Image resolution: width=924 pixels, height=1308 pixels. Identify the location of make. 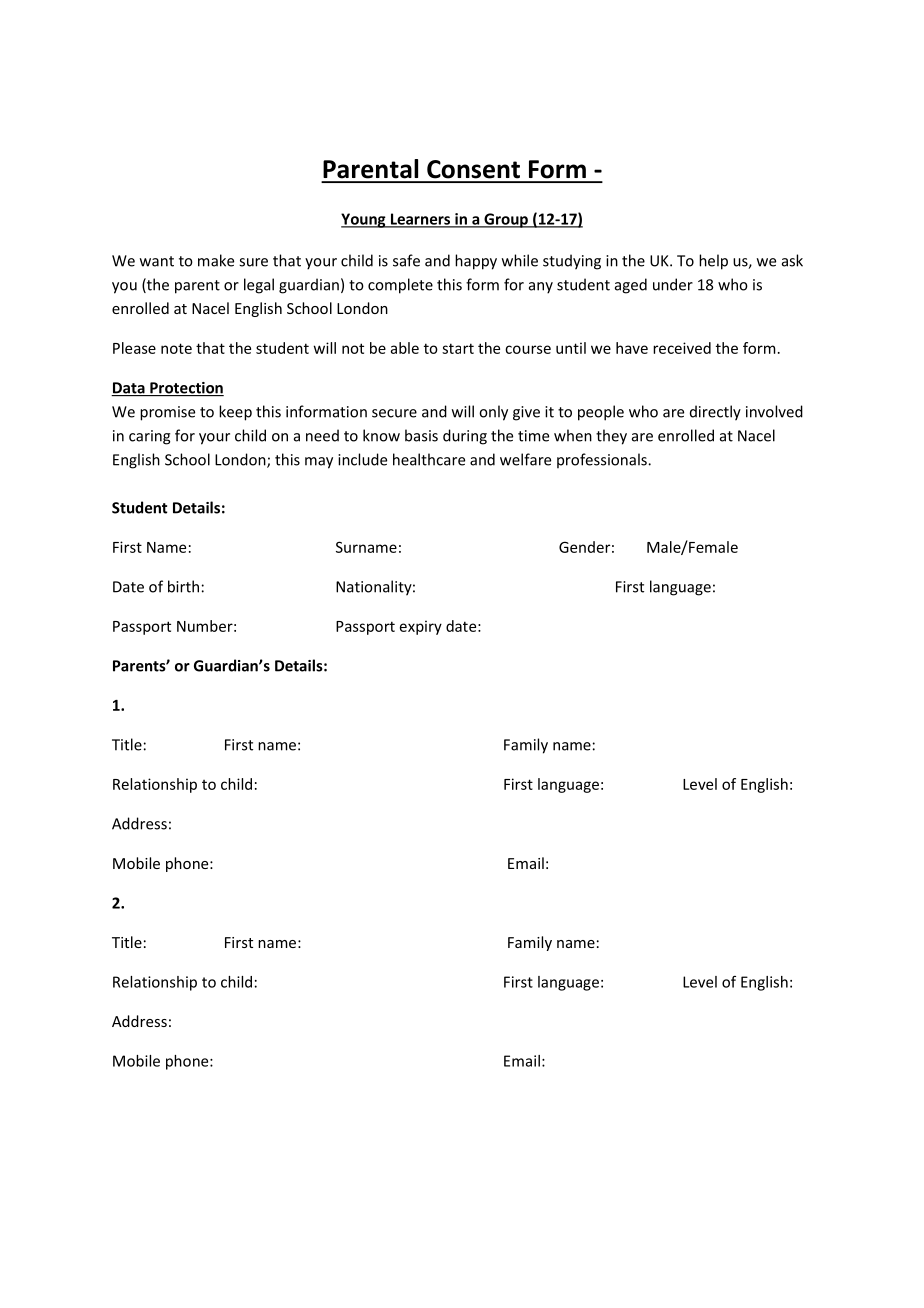
(216, 260).
